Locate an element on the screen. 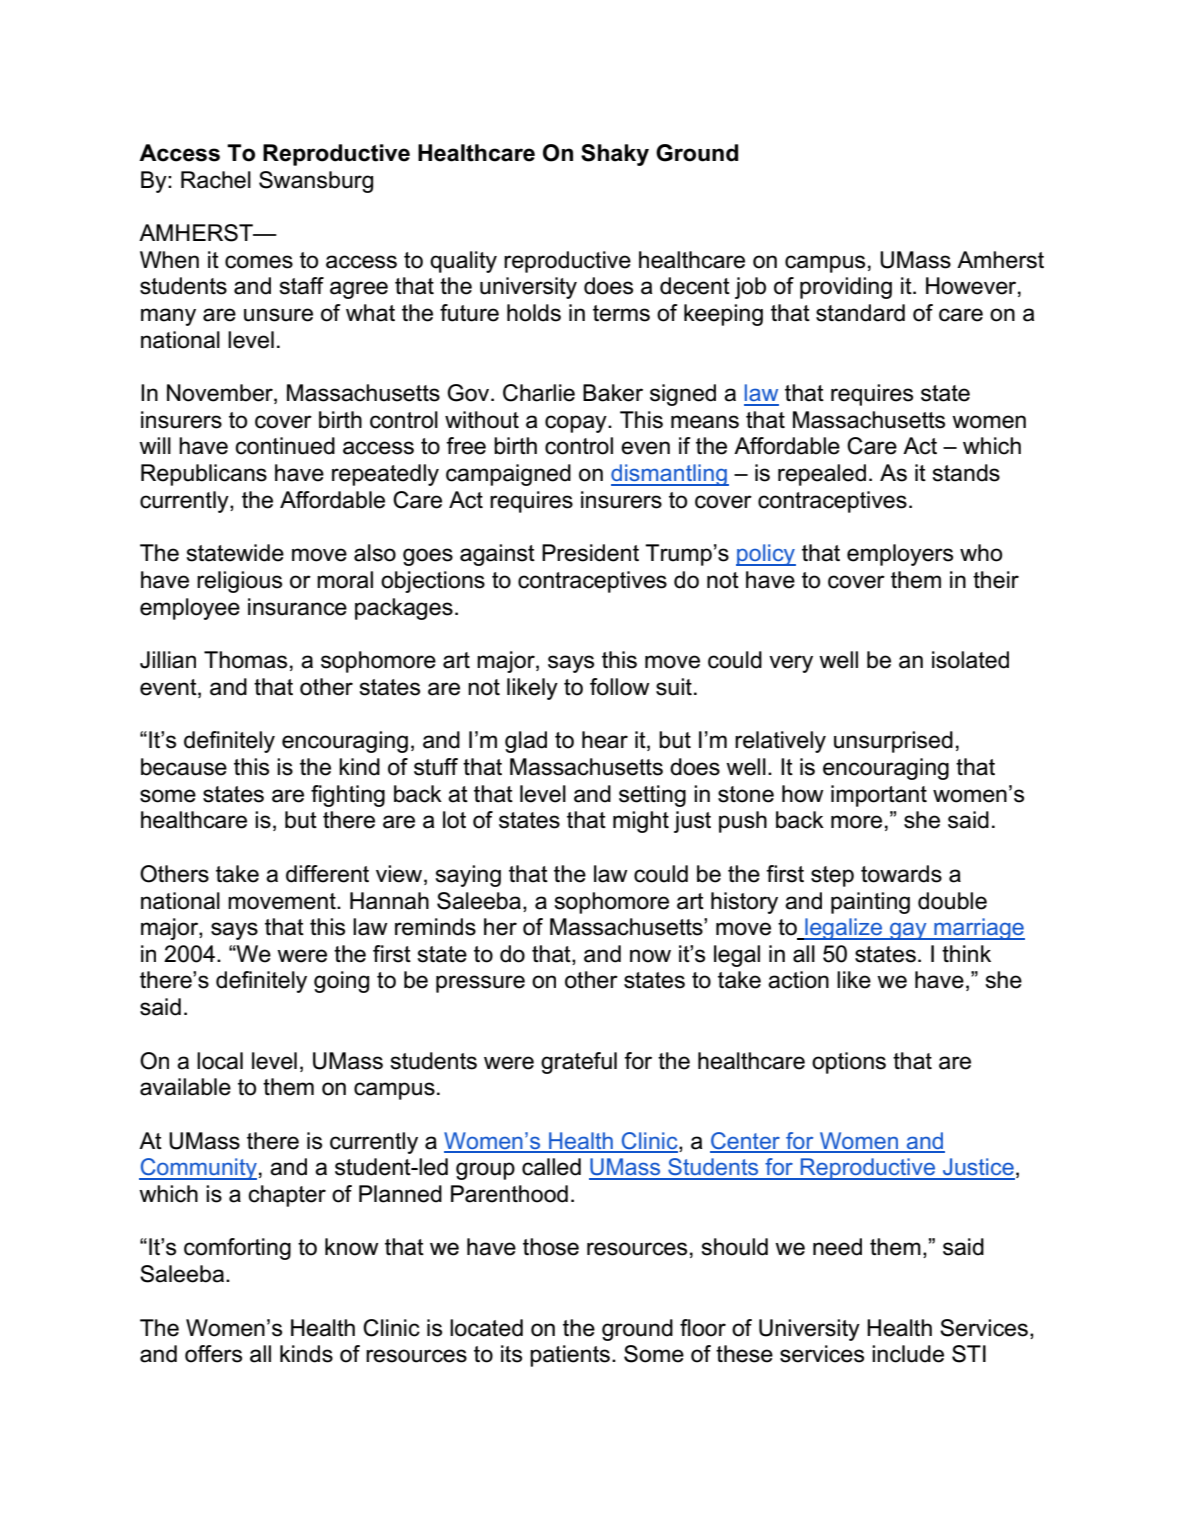 The width and height of the screenshot is (1184, 1532). Shaky is located at coordinates (615, 155).
